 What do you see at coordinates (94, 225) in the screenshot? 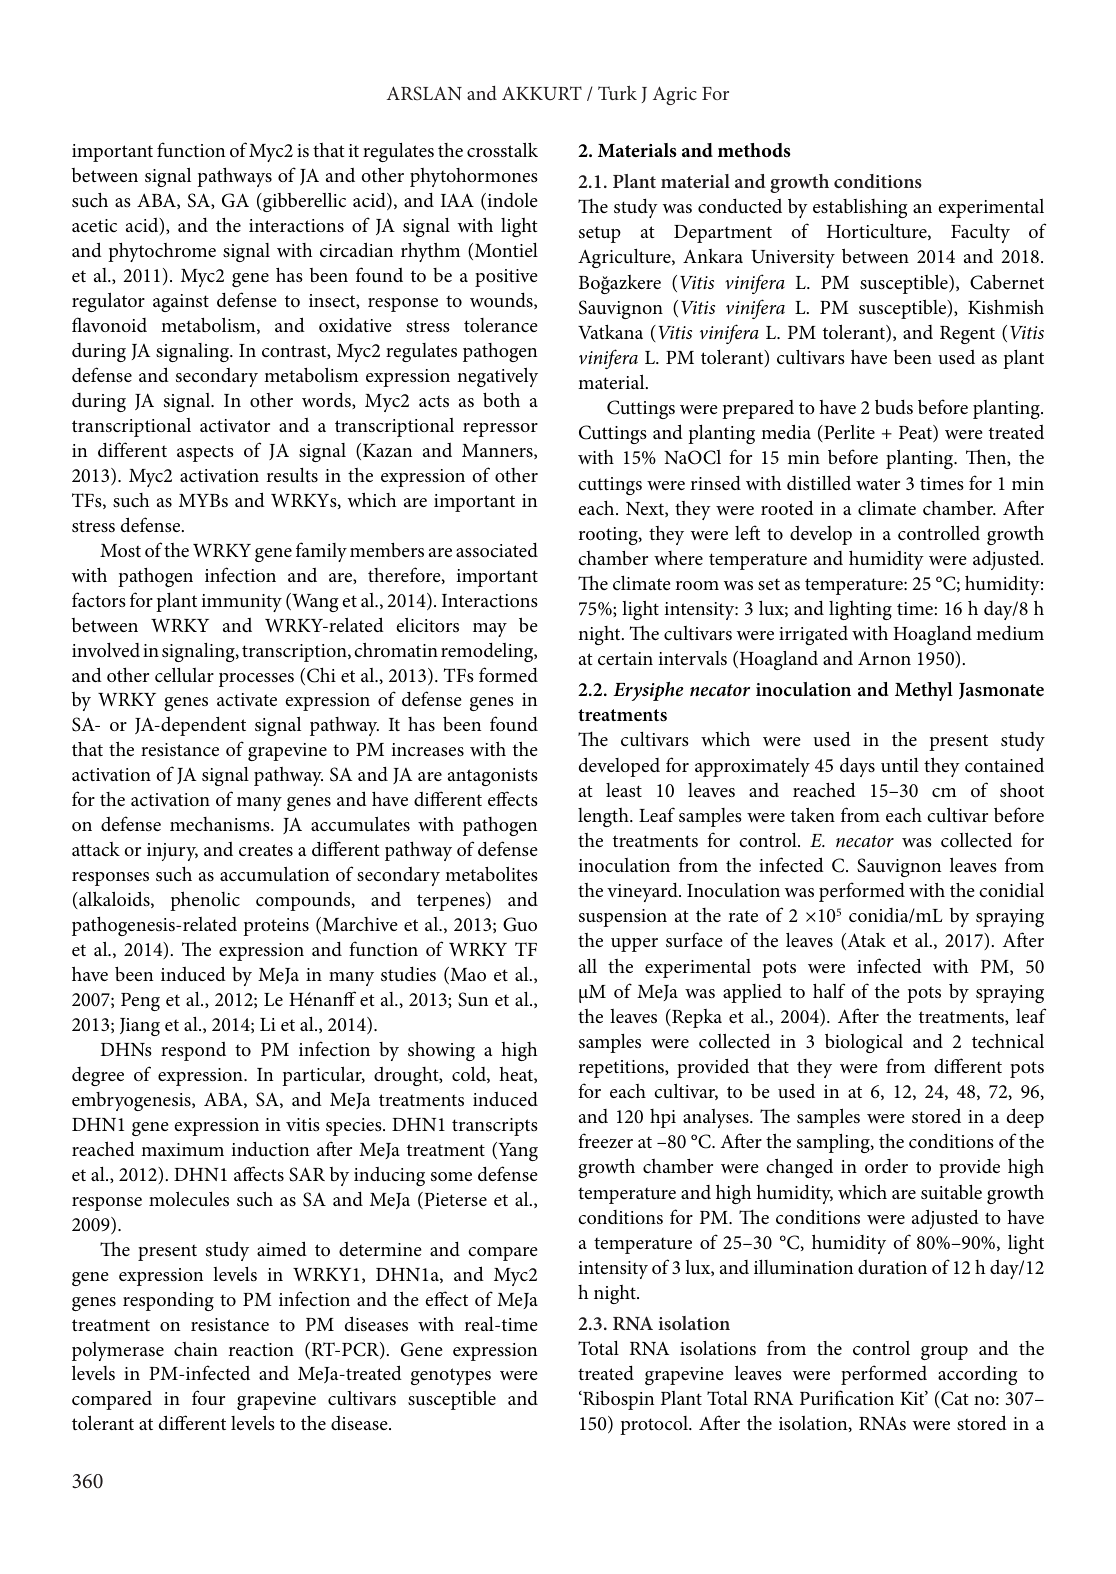
I see `acetic` at bounding box center [94, 225].
